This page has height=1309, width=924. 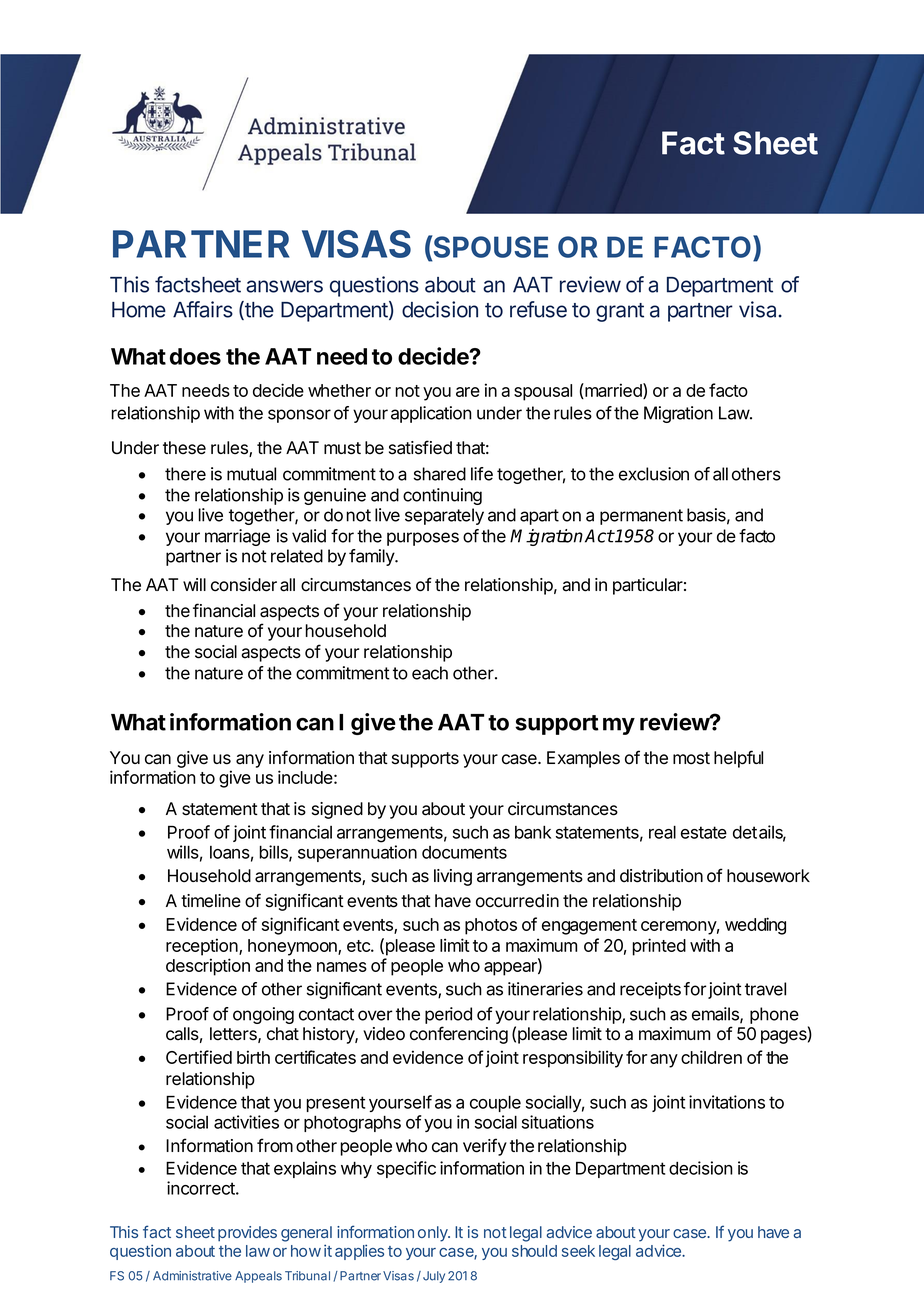 What do you see at coordinates (538, 309) in the page?
I see `refuse` at bounding box center [538, 309].
